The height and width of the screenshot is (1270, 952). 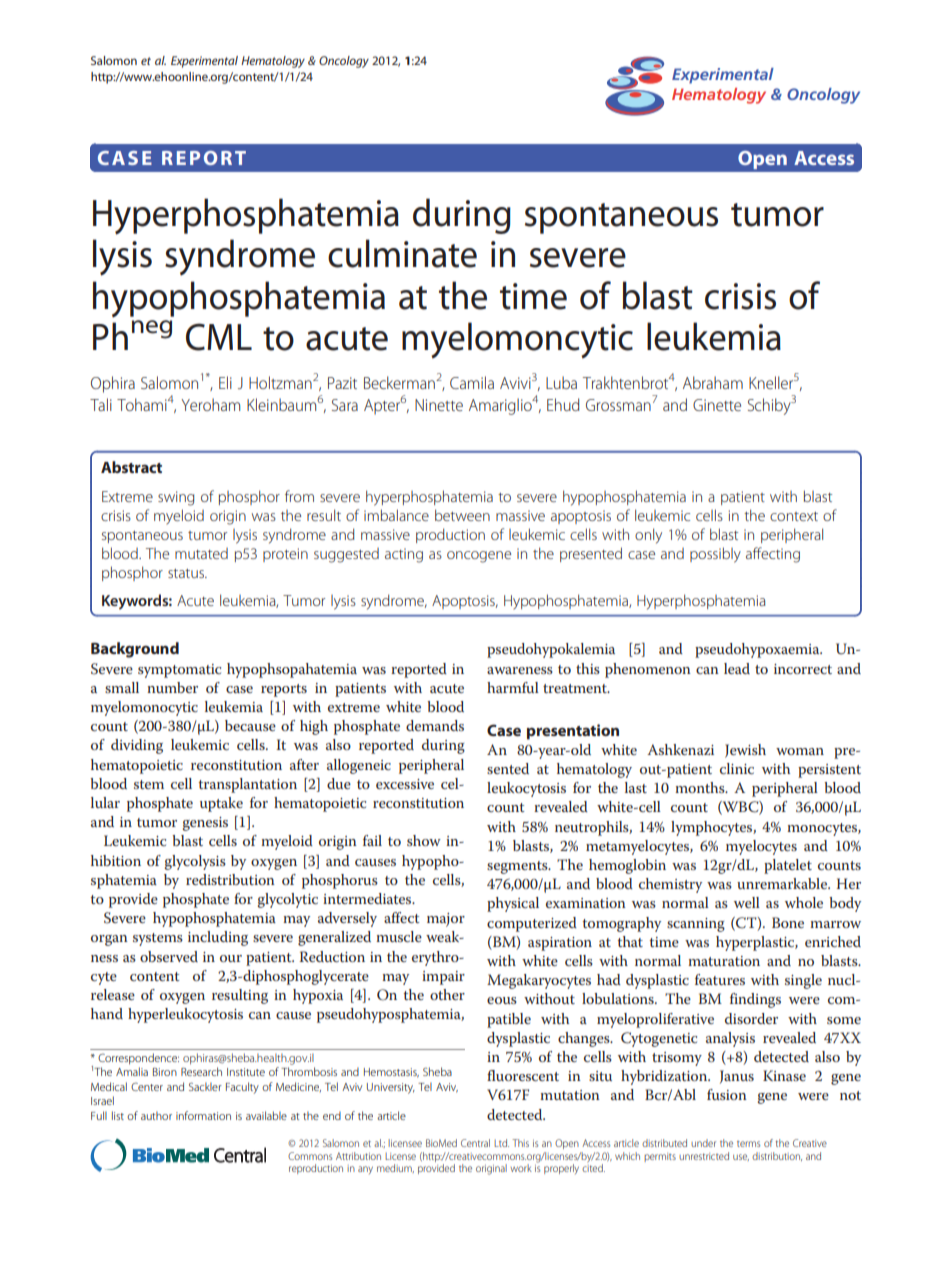 I want to click on Central, so click(x=475, y=1143).
